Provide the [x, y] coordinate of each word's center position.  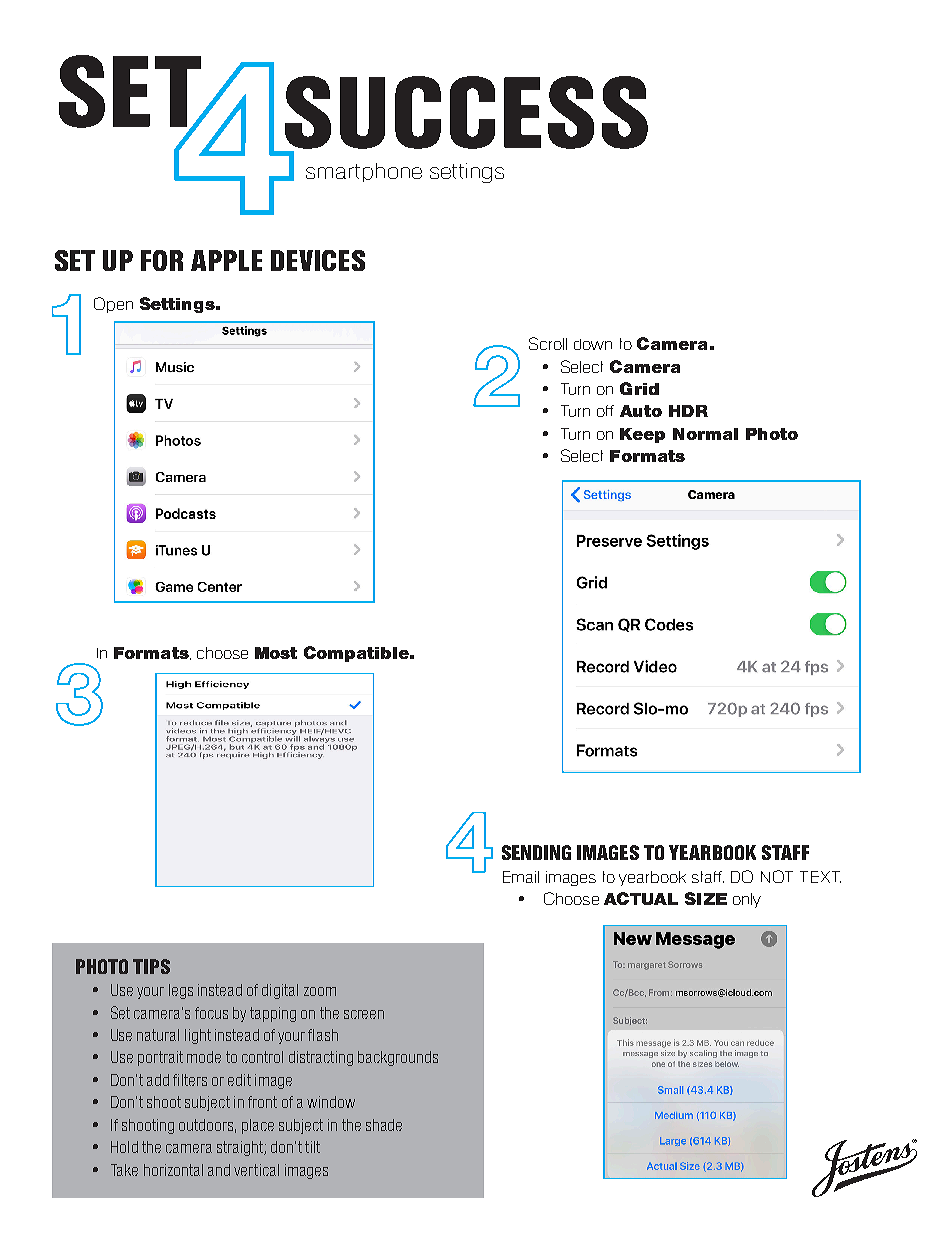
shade [384, 1125]
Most [276, 653]
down [593, 344]
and [219, 1170]
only [747, 900]
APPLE [226, 260]
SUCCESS [466, 112]
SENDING [536, 852]
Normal [705, 434]
